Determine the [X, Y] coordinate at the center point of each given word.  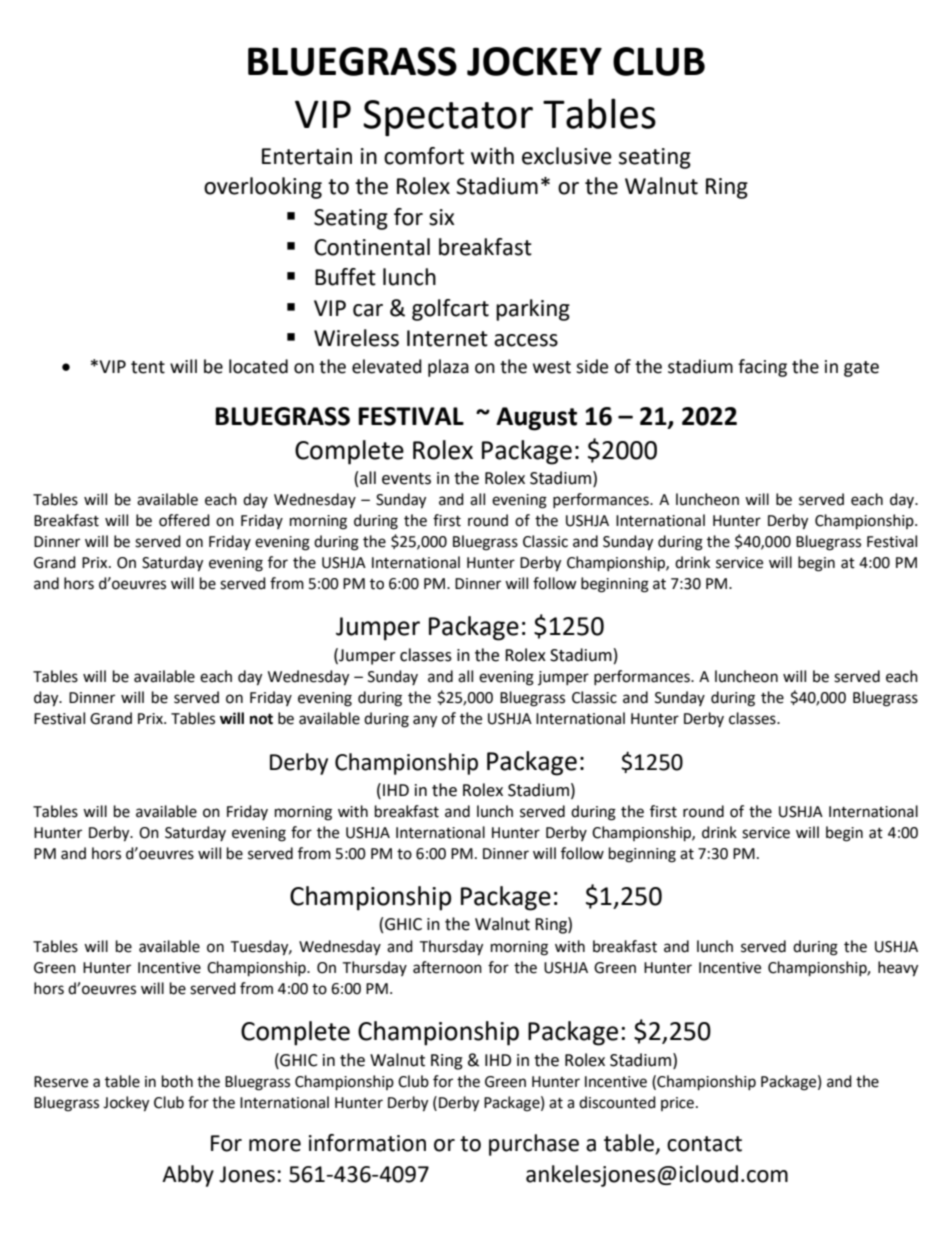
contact [704, 1144]
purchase [534, 1145]
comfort [424, 156]
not [261, 719]
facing [762, 368]
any [425, 721]
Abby [188, 1176]
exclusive [567, 156]
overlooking [263, 188]
